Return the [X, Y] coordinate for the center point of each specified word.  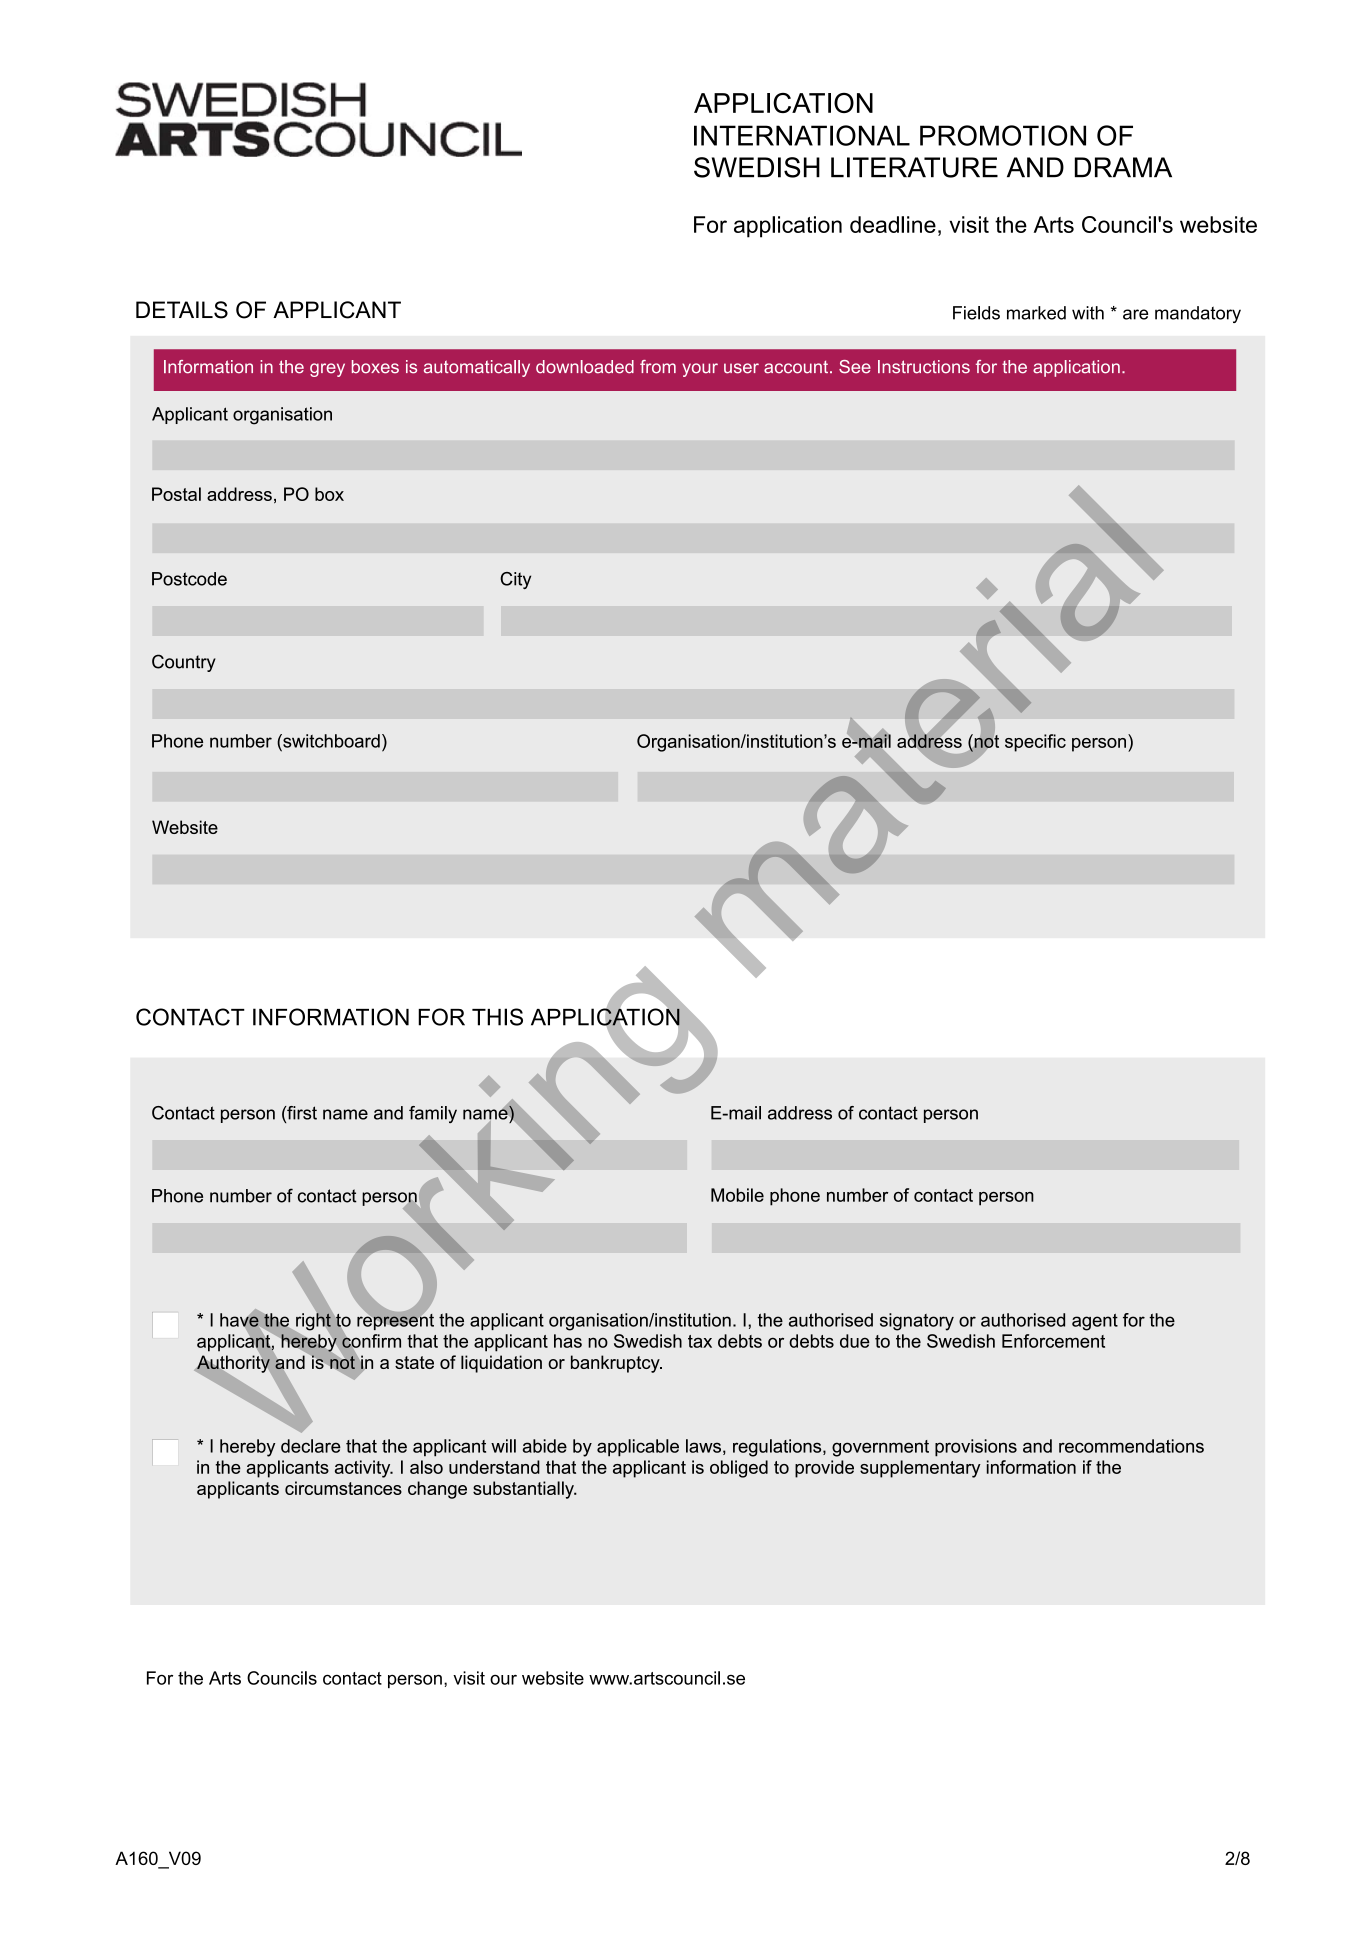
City [515, 580]
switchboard [330, 741]
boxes [375, 367]
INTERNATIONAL [802, 135]
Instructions [924, 367]
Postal [176, 494]
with [1088, 313]
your [700, 370]
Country [184, 663]
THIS [497, 1017]
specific [1035, 743]
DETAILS [182, 310]
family [433, 1114]
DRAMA [1123, 167]
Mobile [737, 1195]
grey [327, 370]
